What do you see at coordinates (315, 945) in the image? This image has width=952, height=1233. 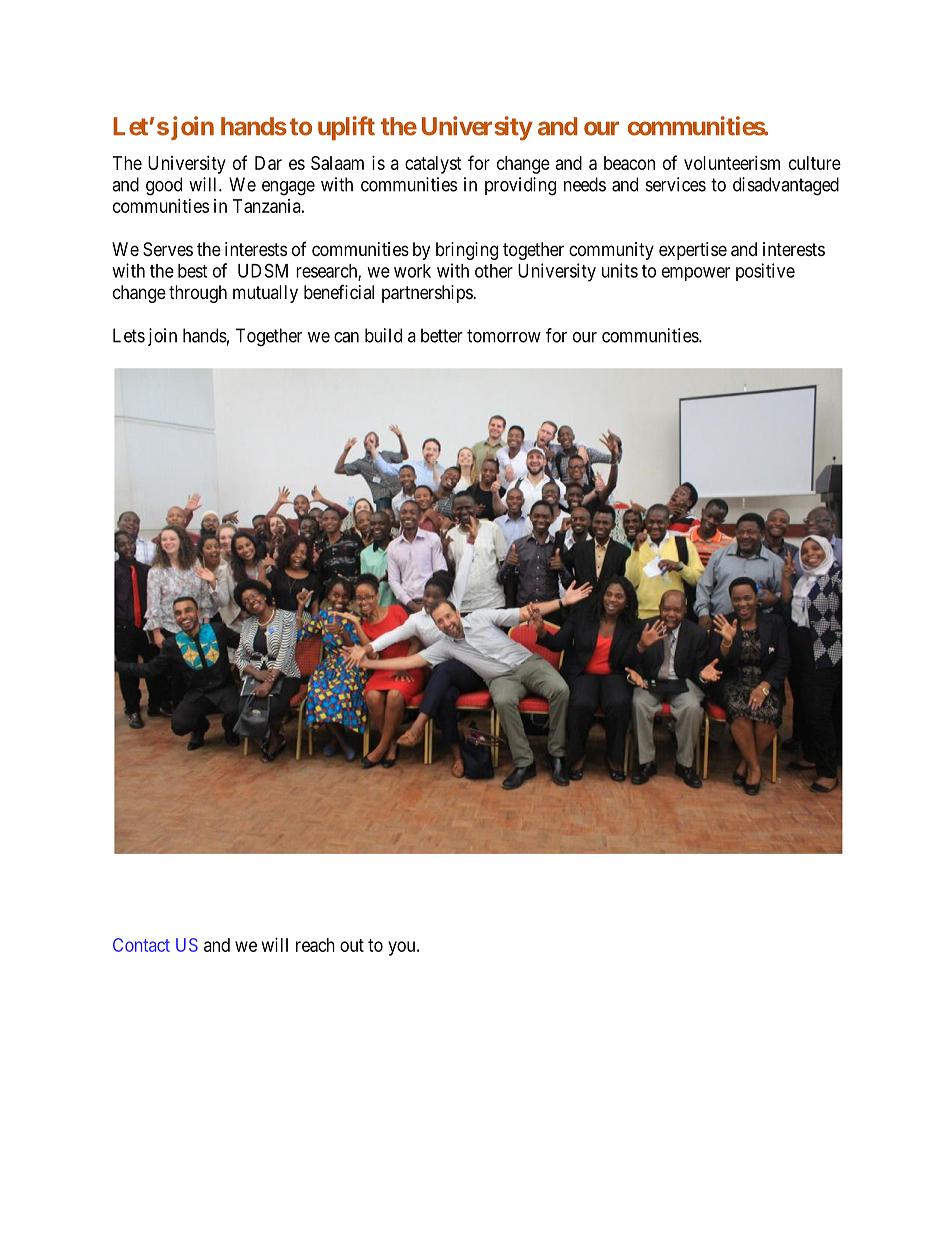 I see `reach` at bounding box center [315, 945].
